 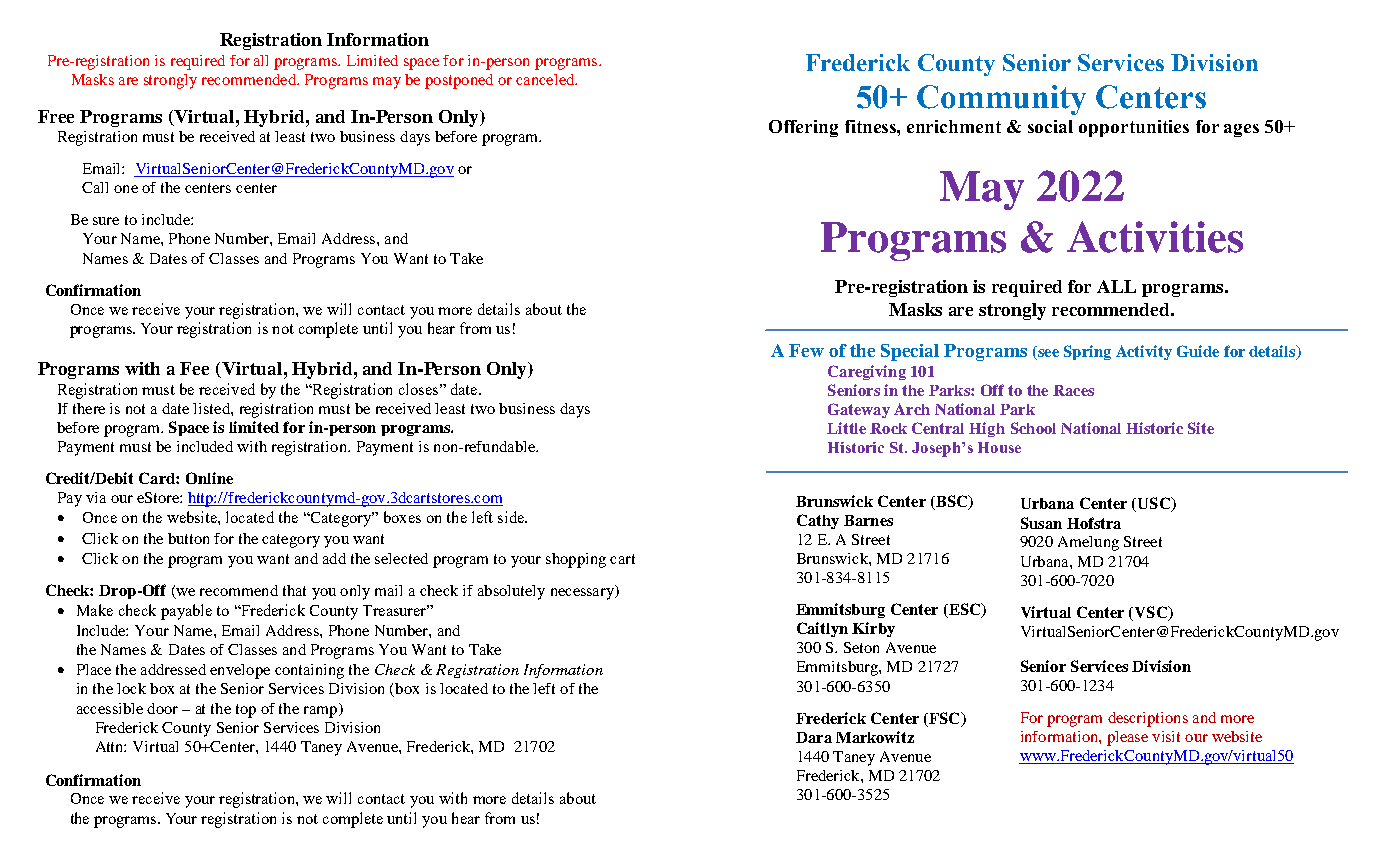 What do you see at coordinates (814, 737) in the document?
I see `Dara` at bounding box center [814, 737].
